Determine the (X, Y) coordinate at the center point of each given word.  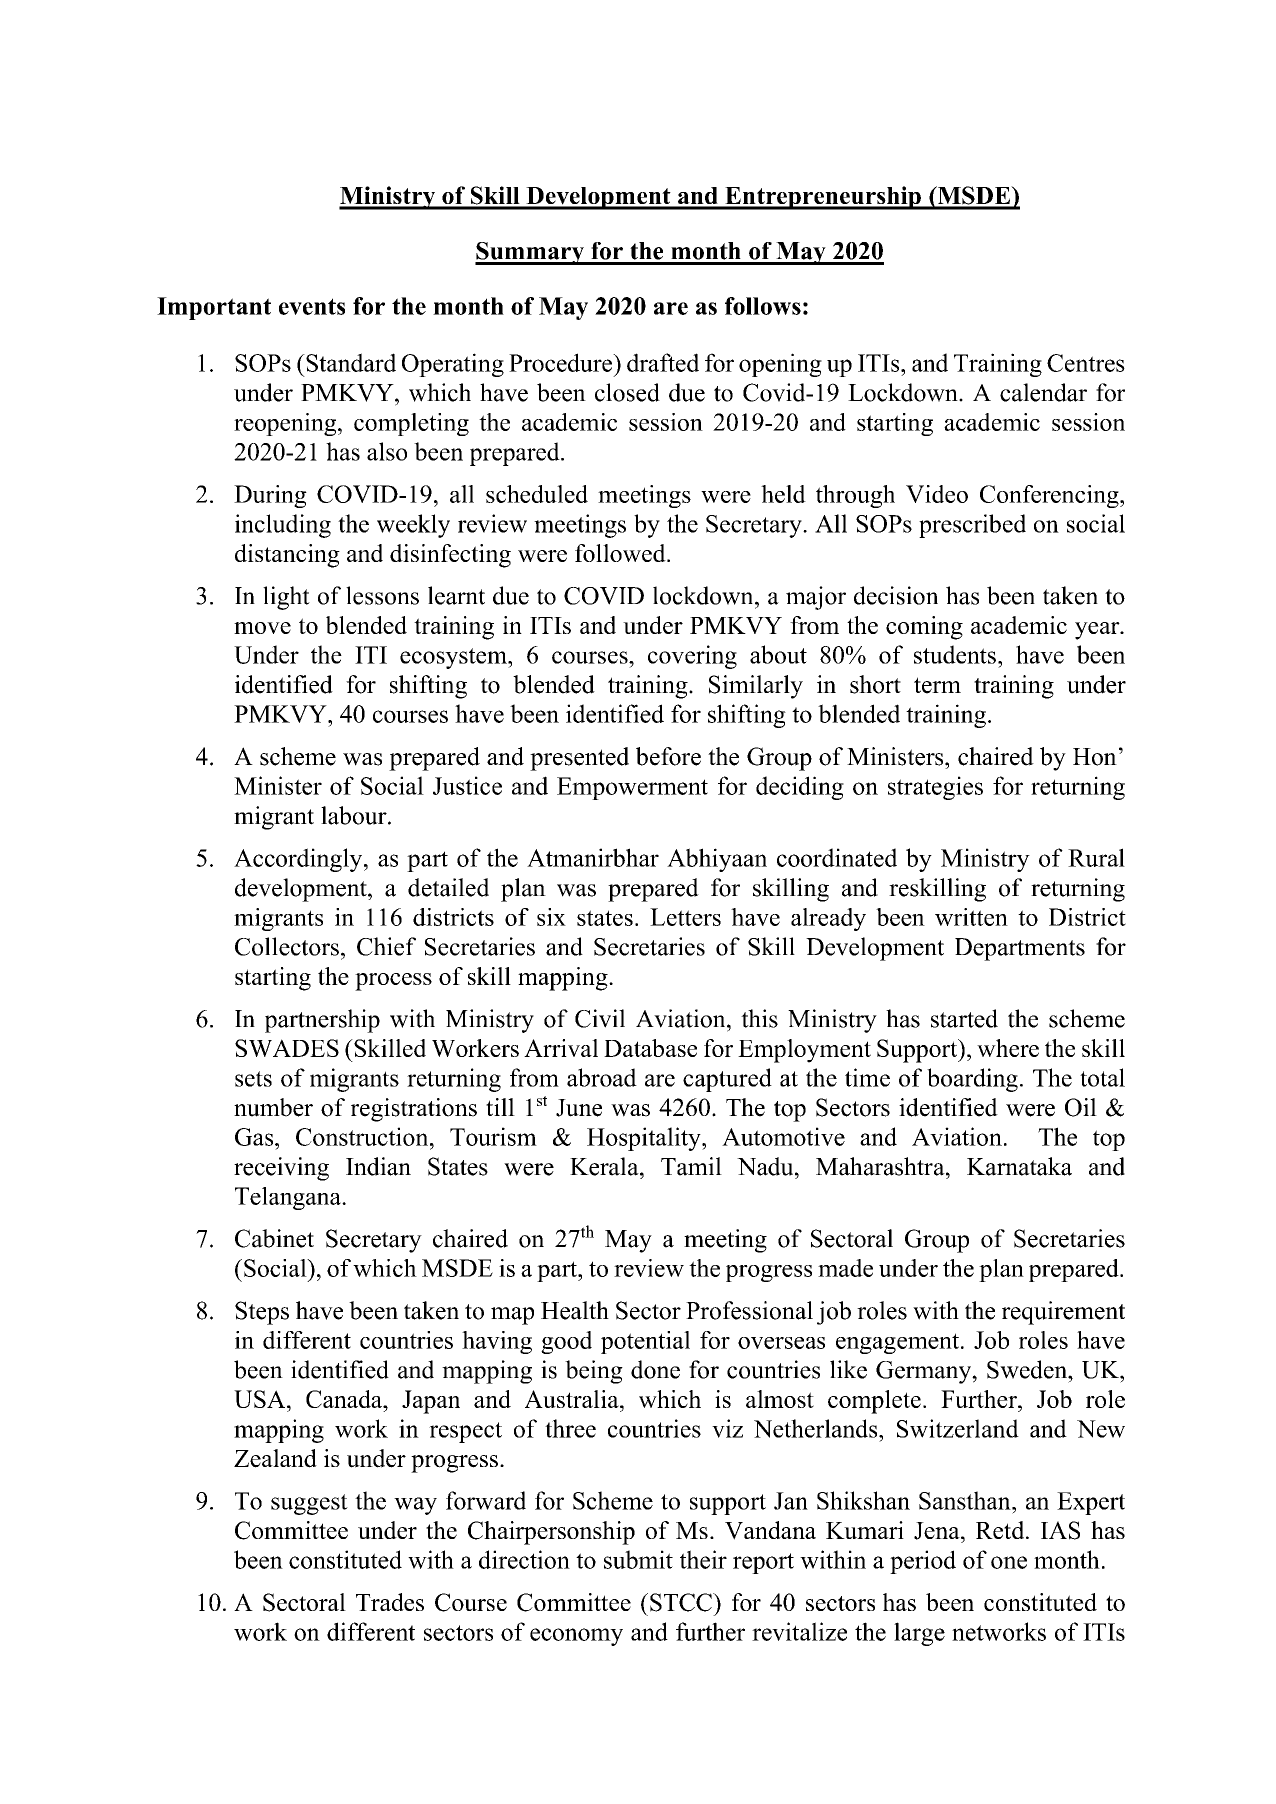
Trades (390, 1602)
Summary (531, 253)
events (312, 306)
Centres (1086, 363)
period (923, 1562)
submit (638, 1559)
